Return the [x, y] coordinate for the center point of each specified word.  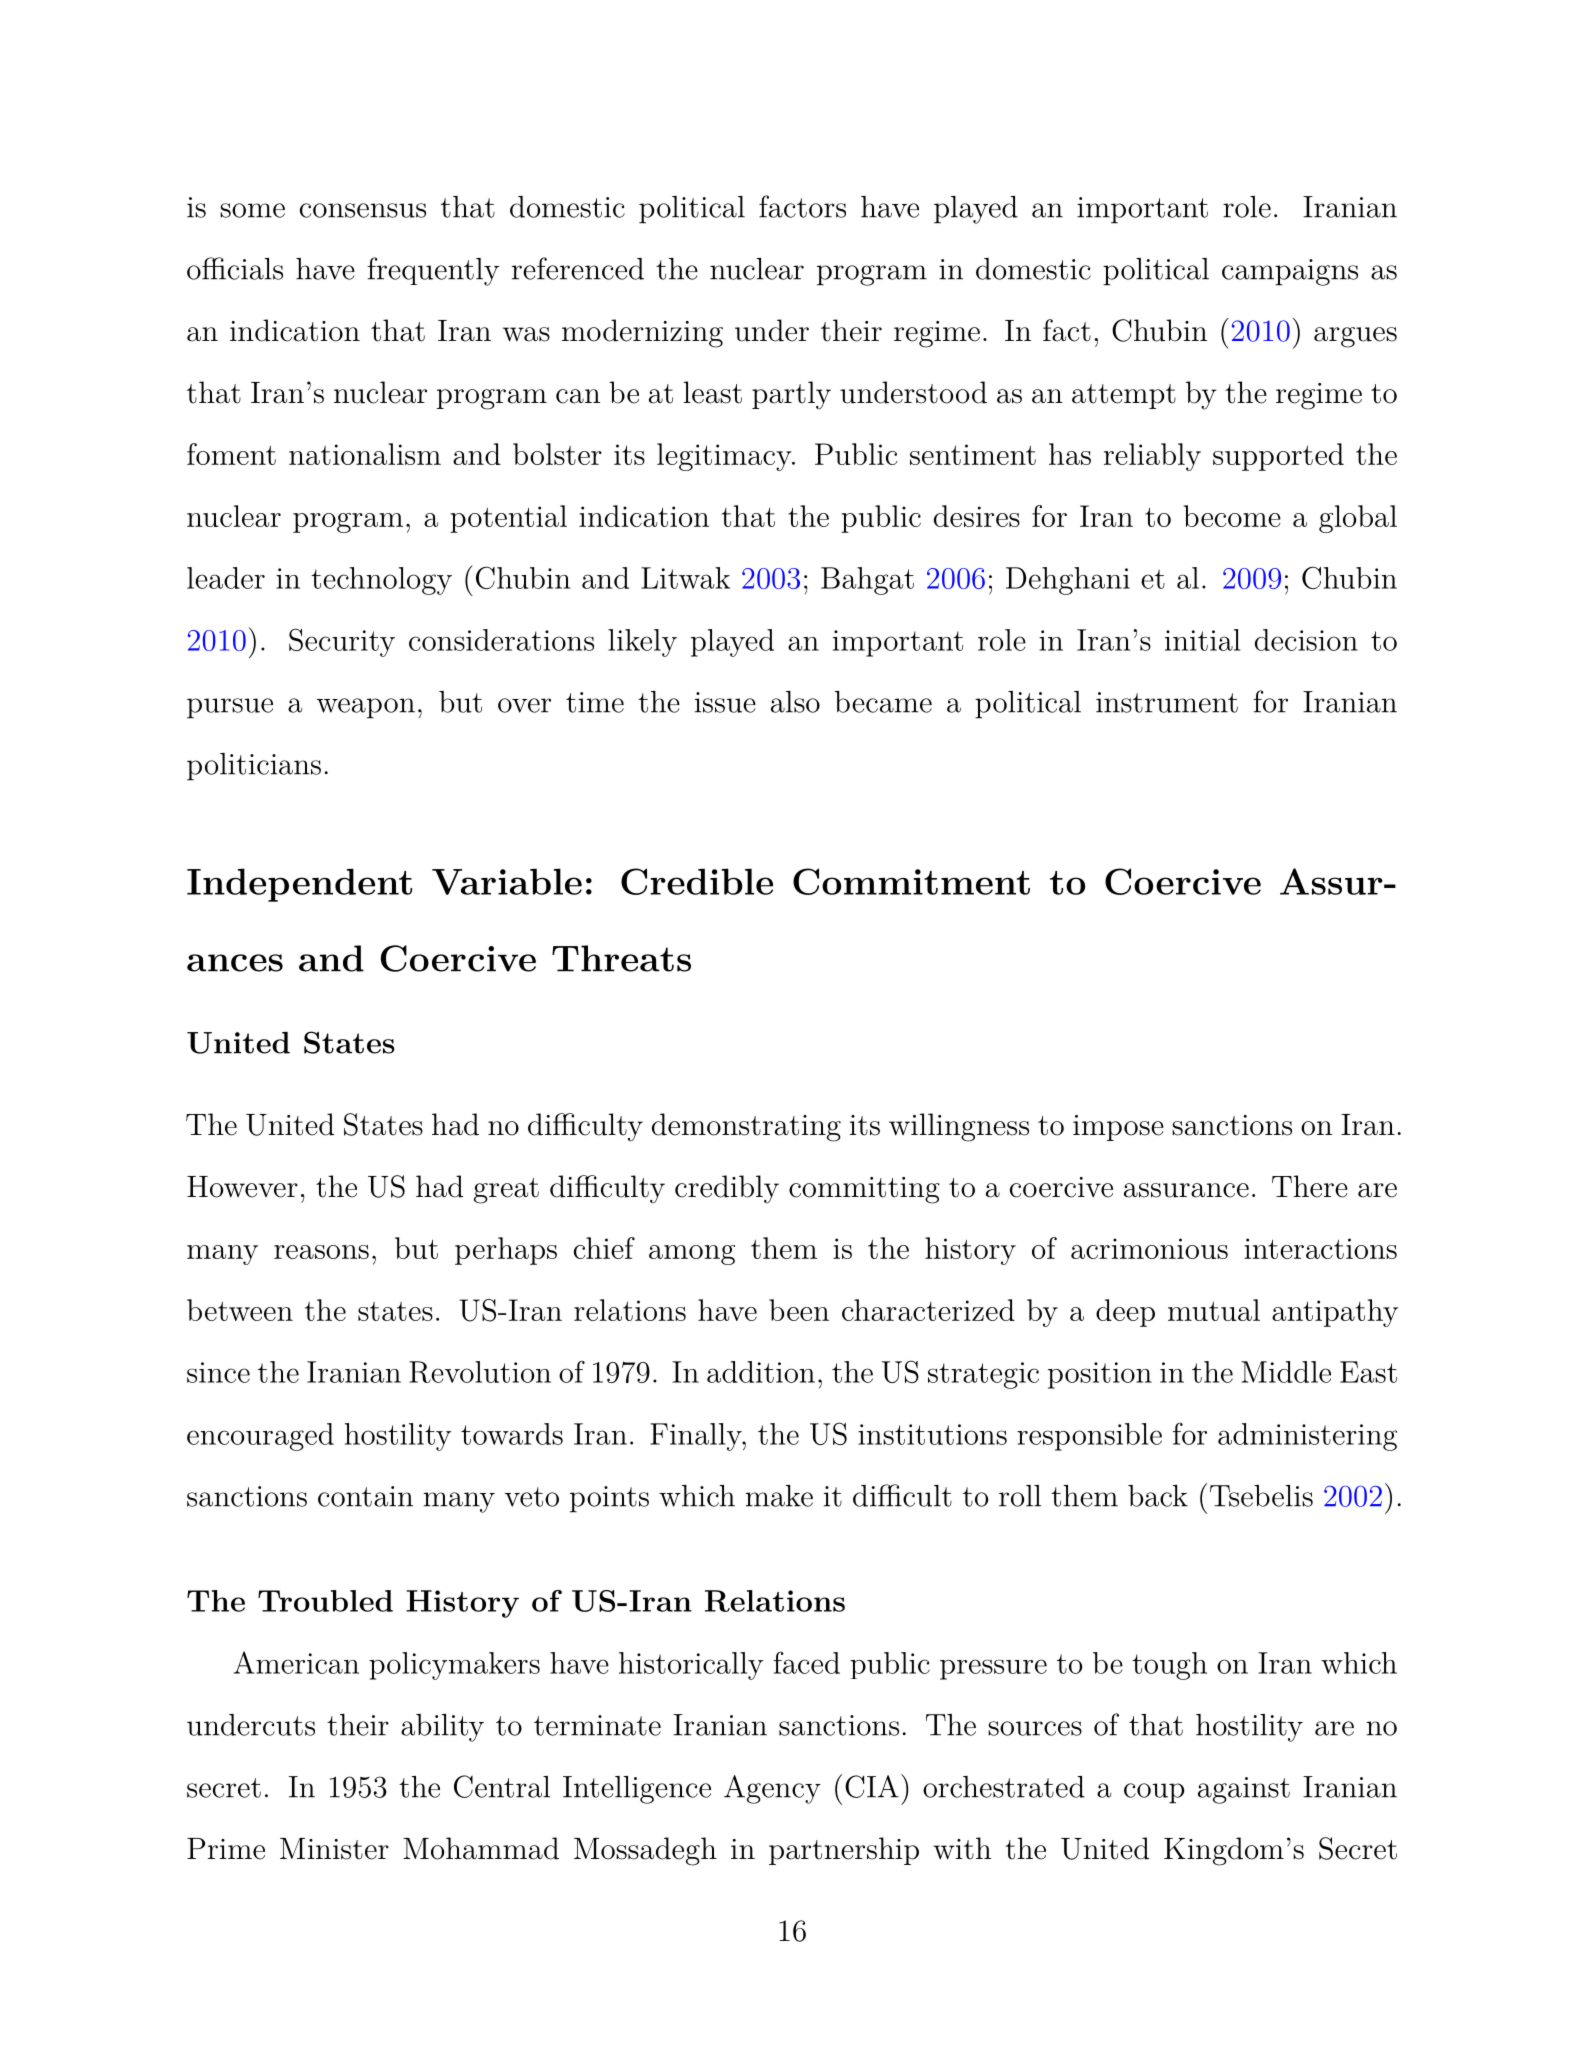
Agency [772, 1789]
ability [442, 1728]
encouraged [260, 1437]
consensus [363, 210]
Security [342, 642]
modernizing [642, 333]
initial [1203, 640]
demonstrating [746, 1127]
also [795, 702]
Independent [299, 885]
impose [1118, 1128]
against [1244, 1790]
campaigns [1290, 272]
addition [761, 1372]
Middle [1286, 1372]
